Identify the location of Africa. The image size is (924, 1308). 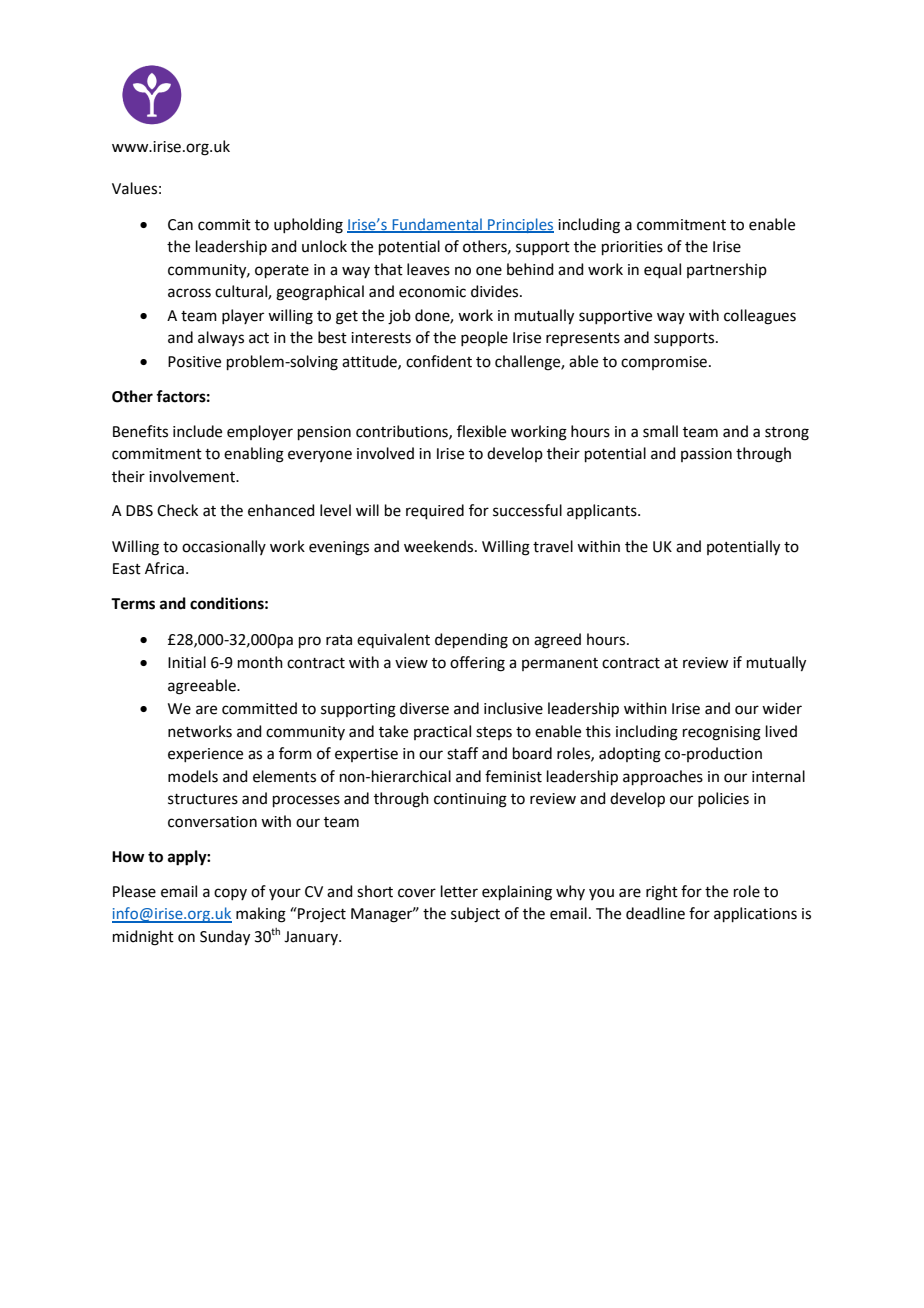
(164, 568).
